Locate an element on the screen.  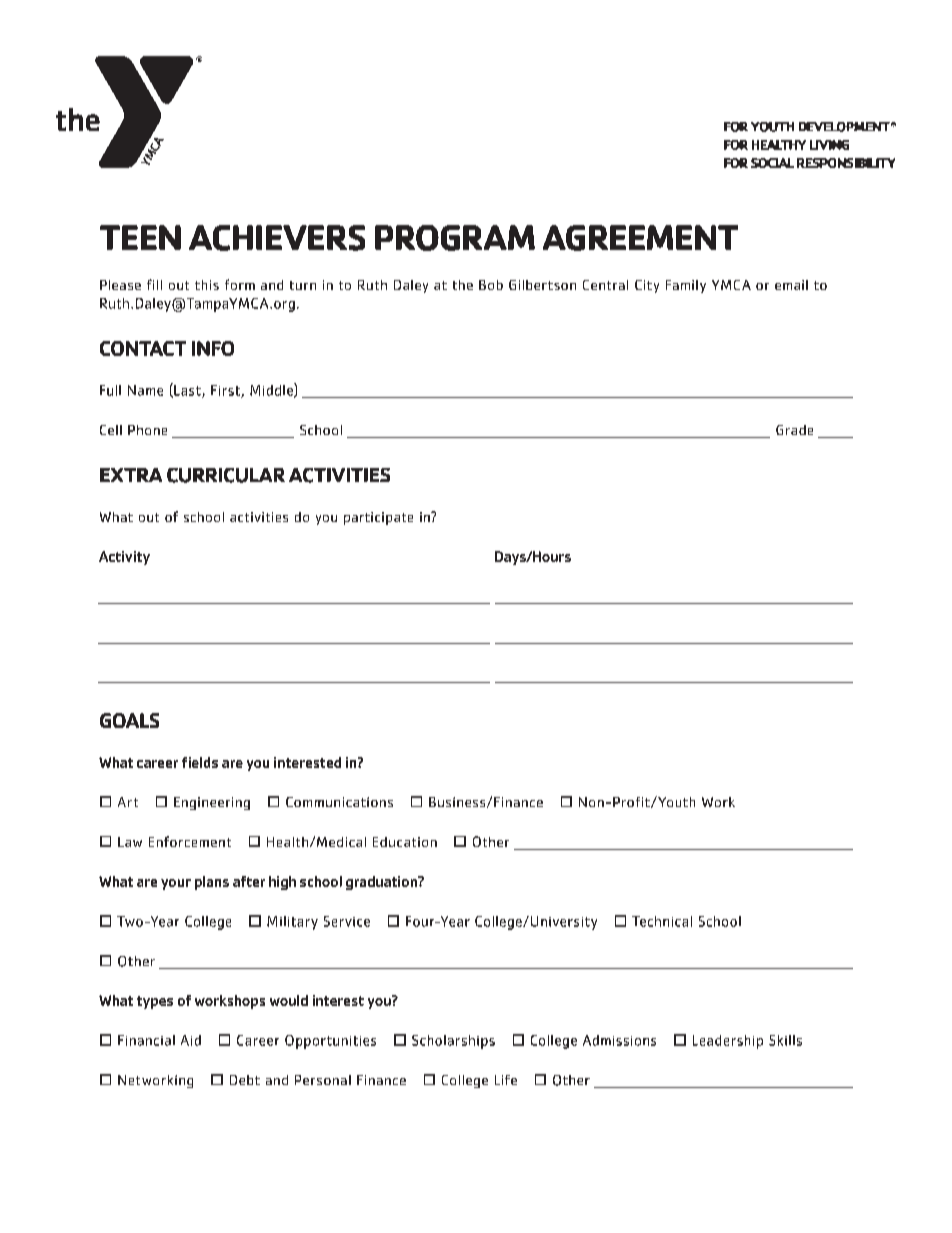
this is located at coordinates (207, 285).
